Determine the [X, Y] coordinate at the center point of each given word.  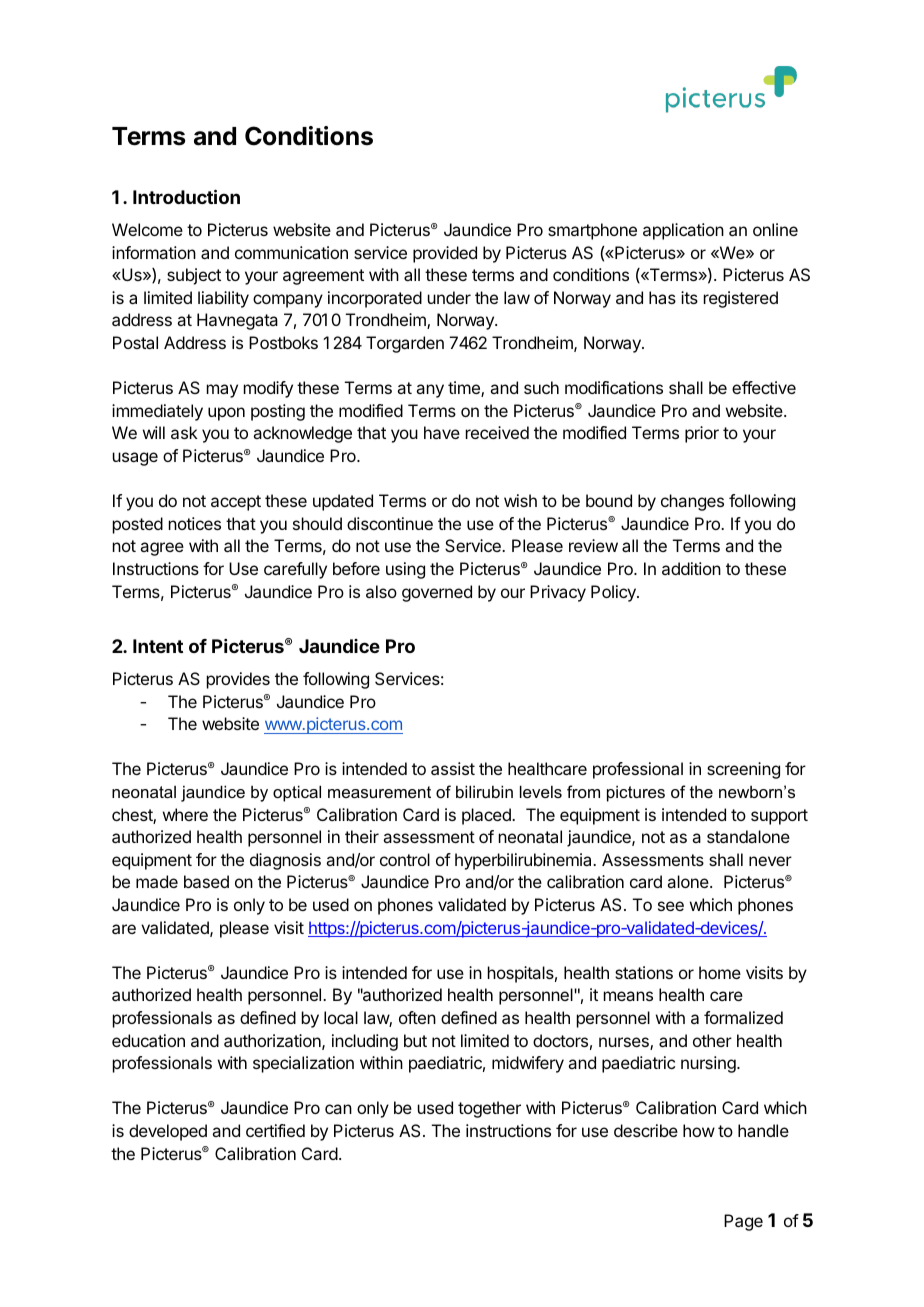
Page [743, 1222]
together [489, 1109]
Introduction [186, 196]
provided [445, 254]
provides [238, 680]
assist [453, 768]
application [683, 231]
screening [743, 770]
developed [168, 1132]
